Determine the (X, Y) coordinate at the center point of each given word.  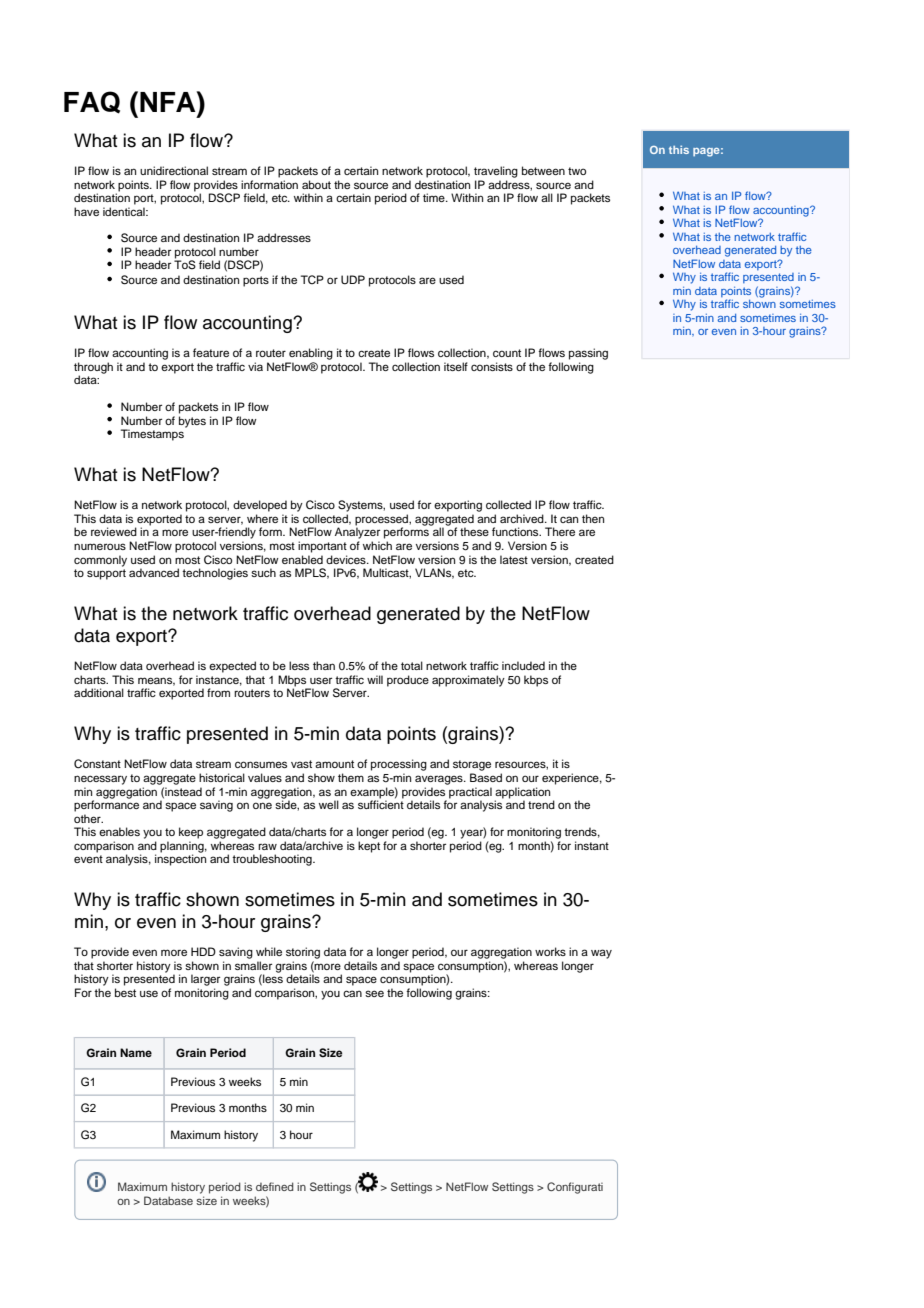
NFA (169, 101)
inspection (180, 859)
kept (369, 847)
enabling (311, 354)
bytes (192, 422)
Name (136, 1052)
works (550, 951)
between (543, 170)
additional (99, 692)
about (316, 184)
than (324, 665)
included (523, 665)
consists (492, 366)
